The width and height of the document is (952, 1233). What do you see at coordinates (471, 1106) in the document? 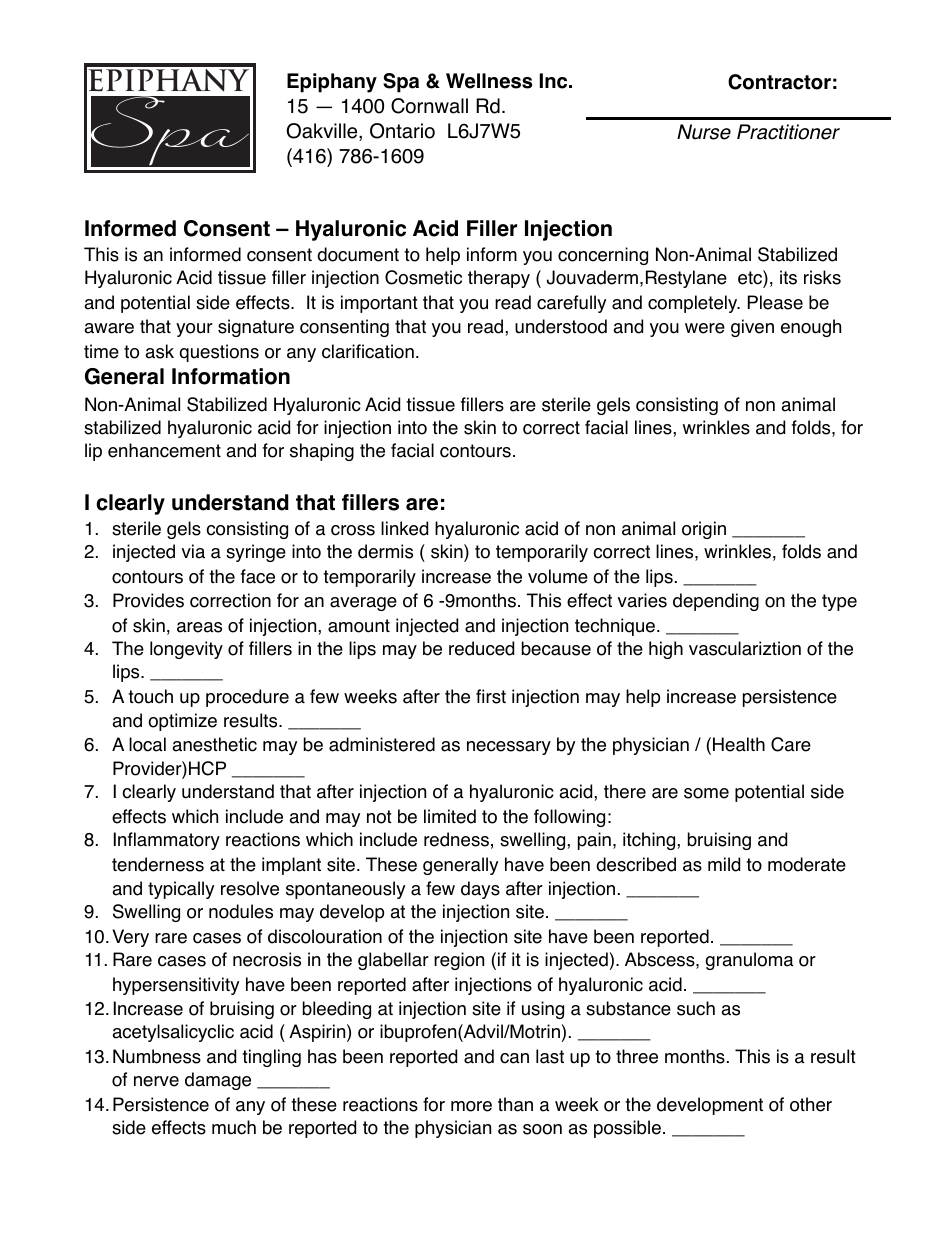
I see `more` at bounding box center [471, 1106].
